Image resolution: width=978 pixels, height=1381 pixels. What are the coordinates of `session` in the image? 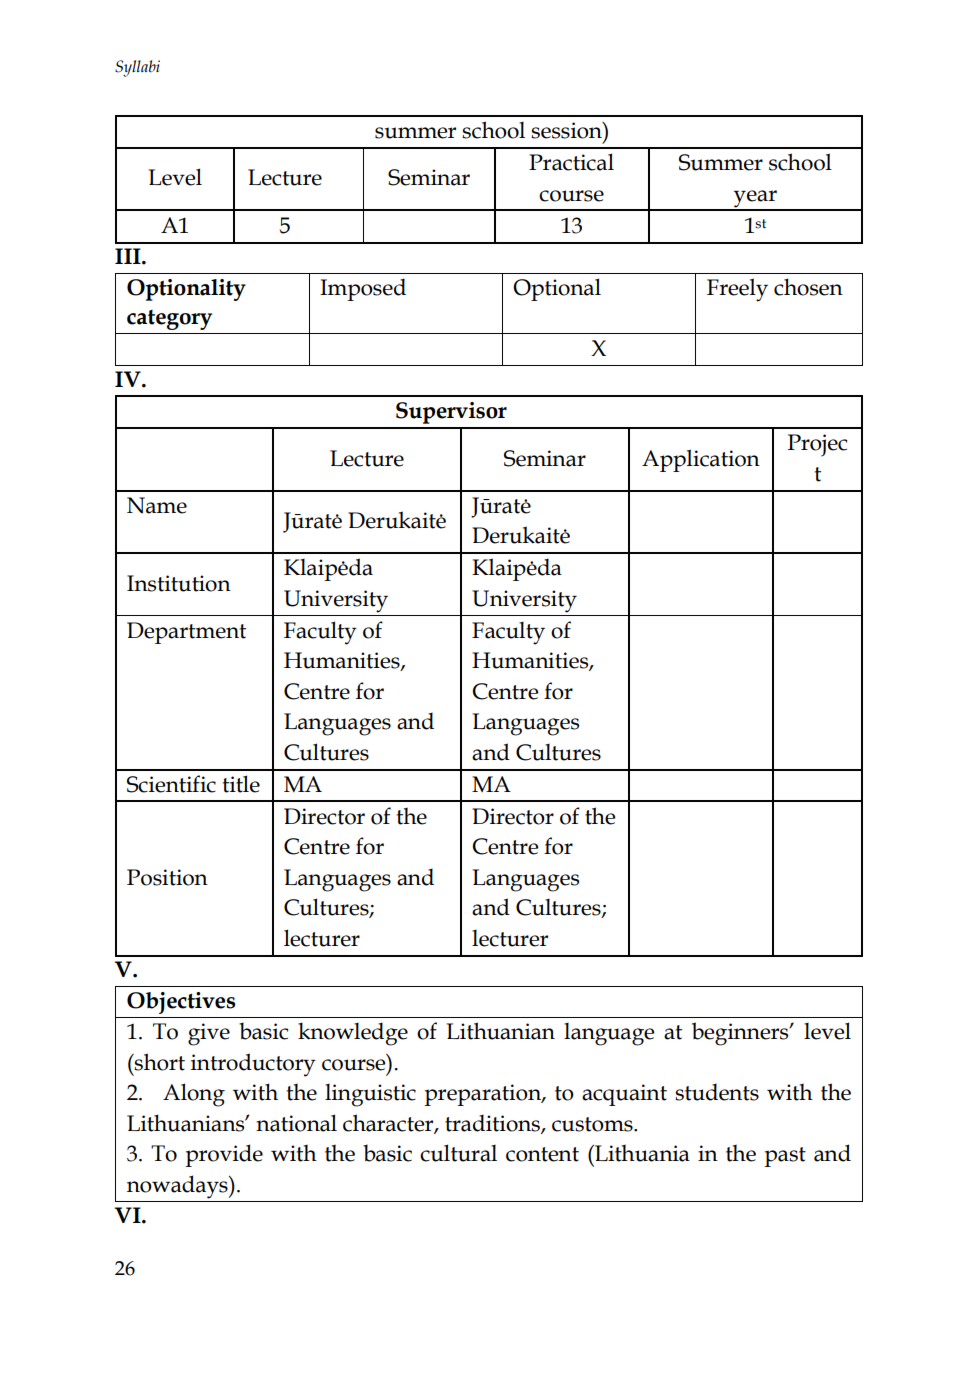 It's located at (567, 130).
